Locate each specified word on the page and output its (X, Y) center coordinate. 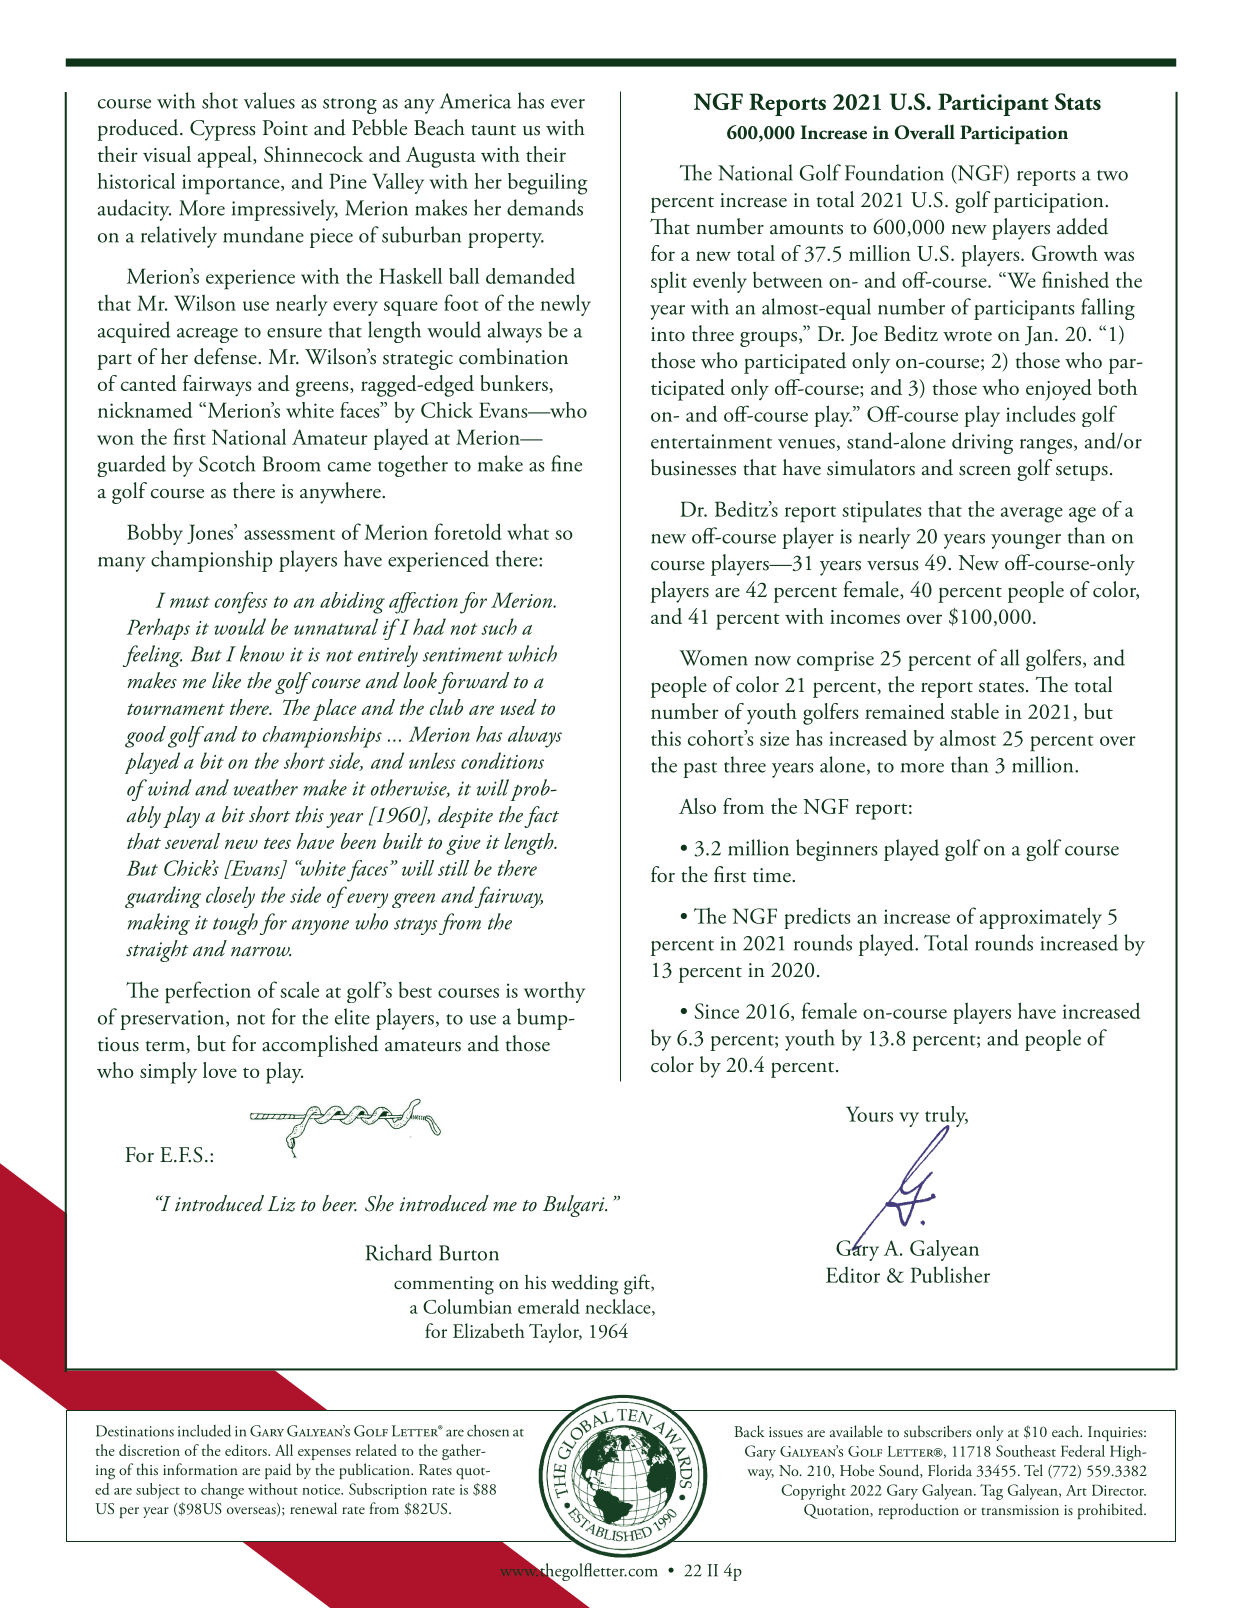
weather (266, 787)
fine (566, 463)
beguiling (548, 184)
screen (985, 471)
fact (541, 817)
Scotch (227, 463)
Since (716, 1011)
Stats (1078, 101)
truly (946, 1118)
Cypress (223, 130)
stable (975, 711)
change (222, 1491)
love (220, 1070)
